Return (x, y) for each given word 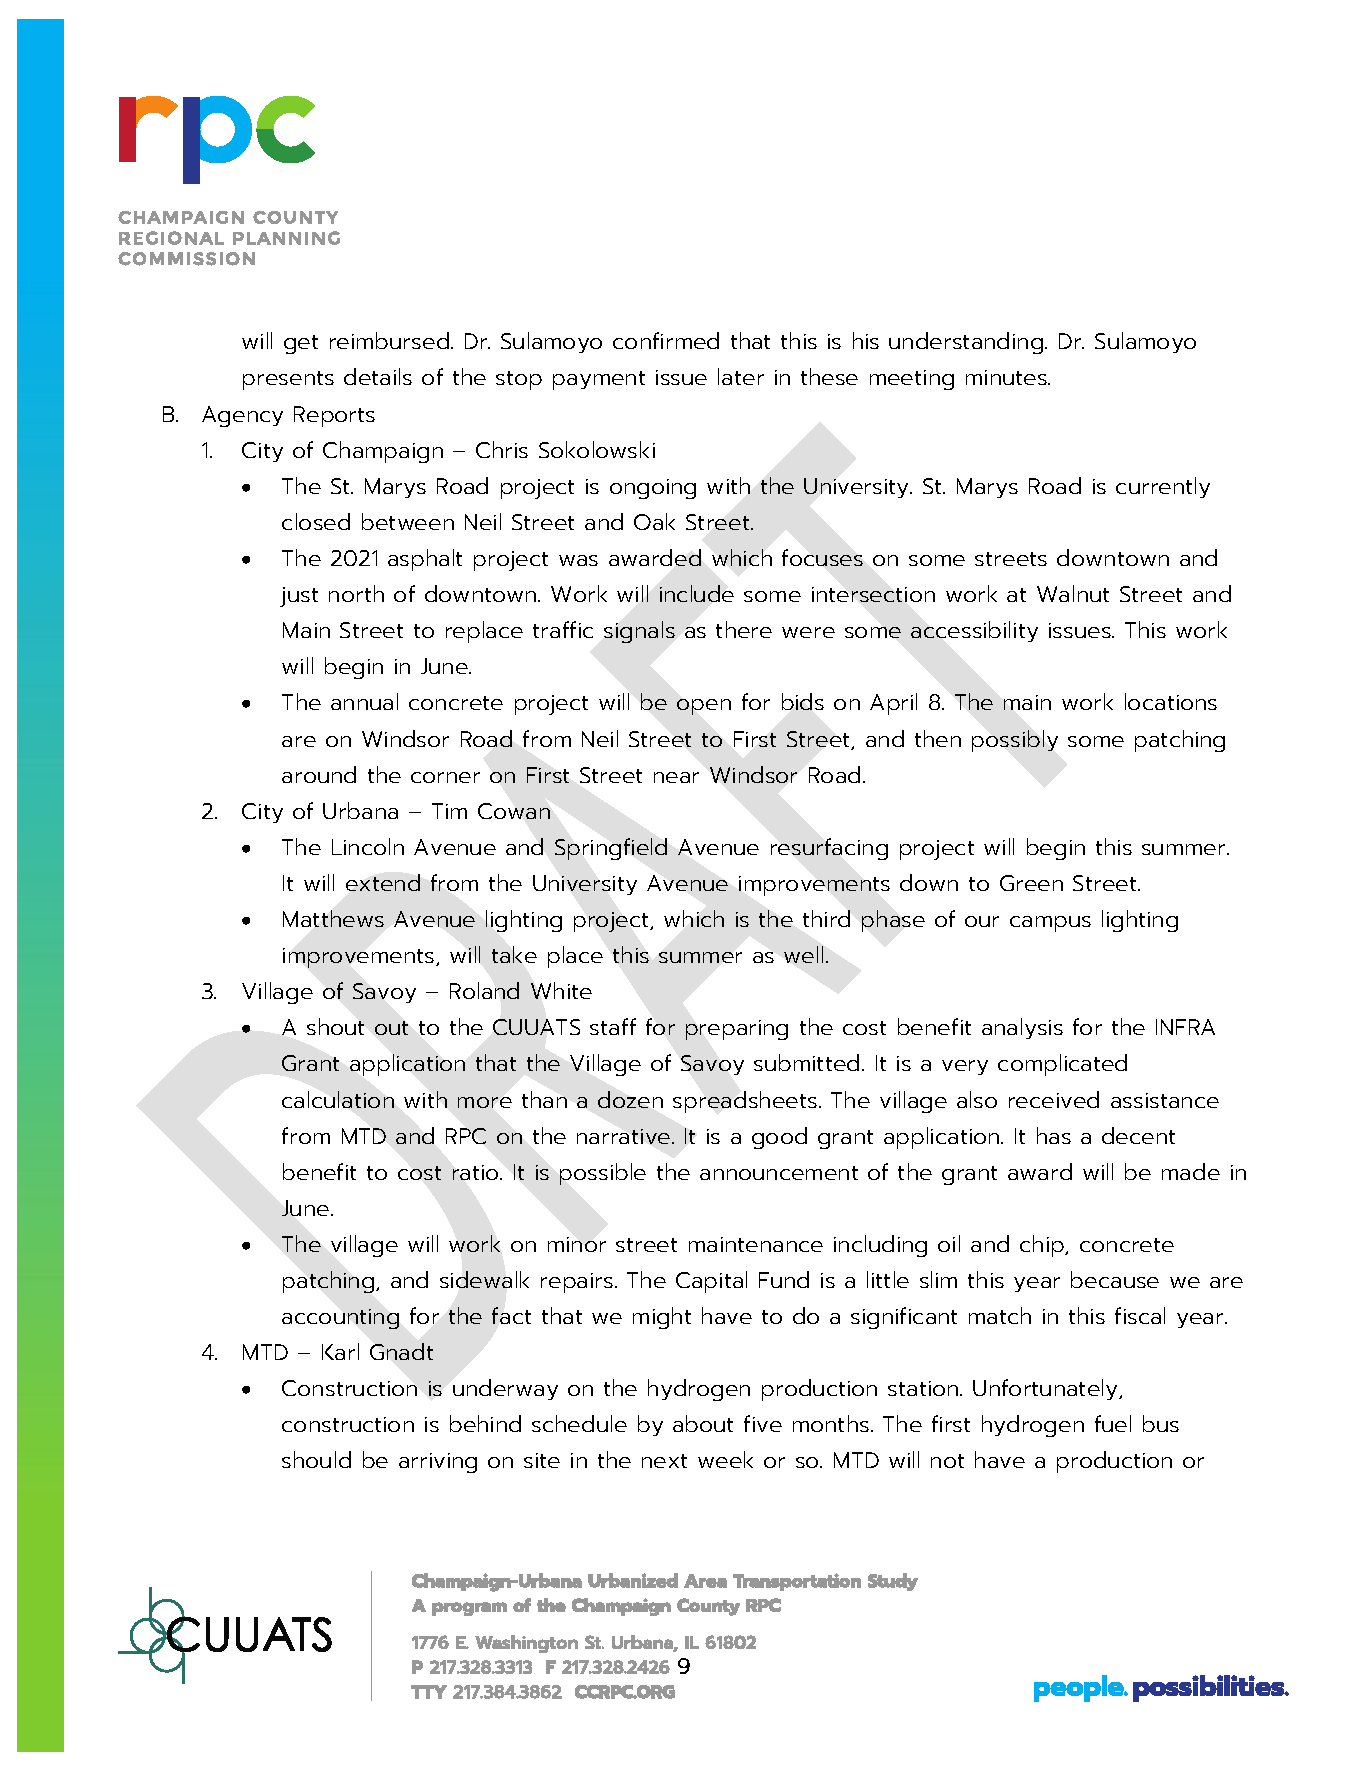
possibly (1015, 741)
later (741, 376)
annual (364, 701)
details (378, 376)
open (704, 707)
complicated (1062, 1065)
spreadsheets (745, 1102)
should (316, 1459)
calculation (338, 1099)
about (703, 1423)
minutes (1007, 377)
